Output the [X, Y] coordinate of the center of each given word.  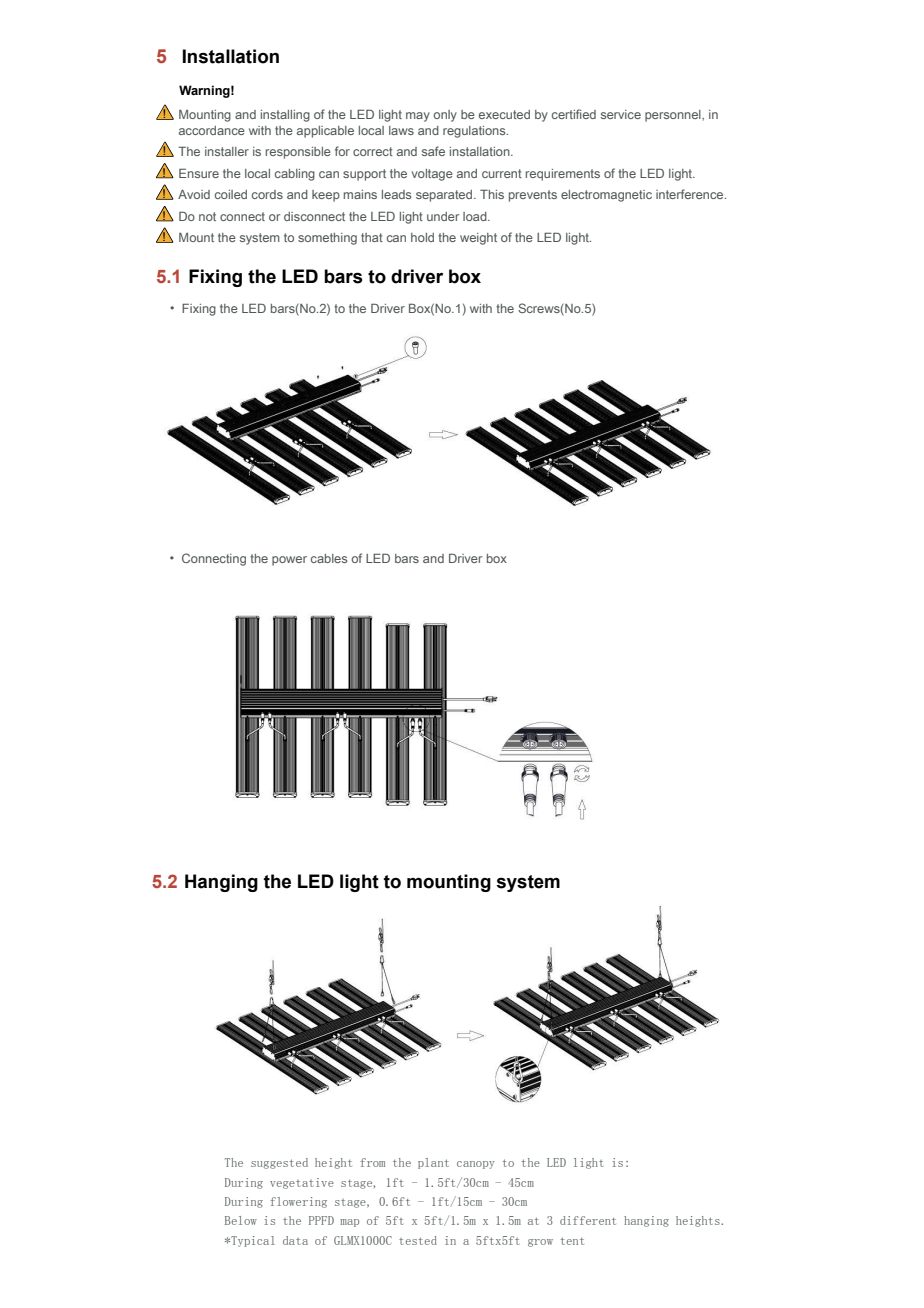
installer [227, 151]
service [621, 114]
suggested [279, 1163]
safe [433, 151]
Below [241, 1220]
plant [433, 1163]
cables [329, 558]
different [588, 1220]
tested [418, 1240]
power [289, 561]
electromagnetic [606, 196]
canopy [476, 1165]
